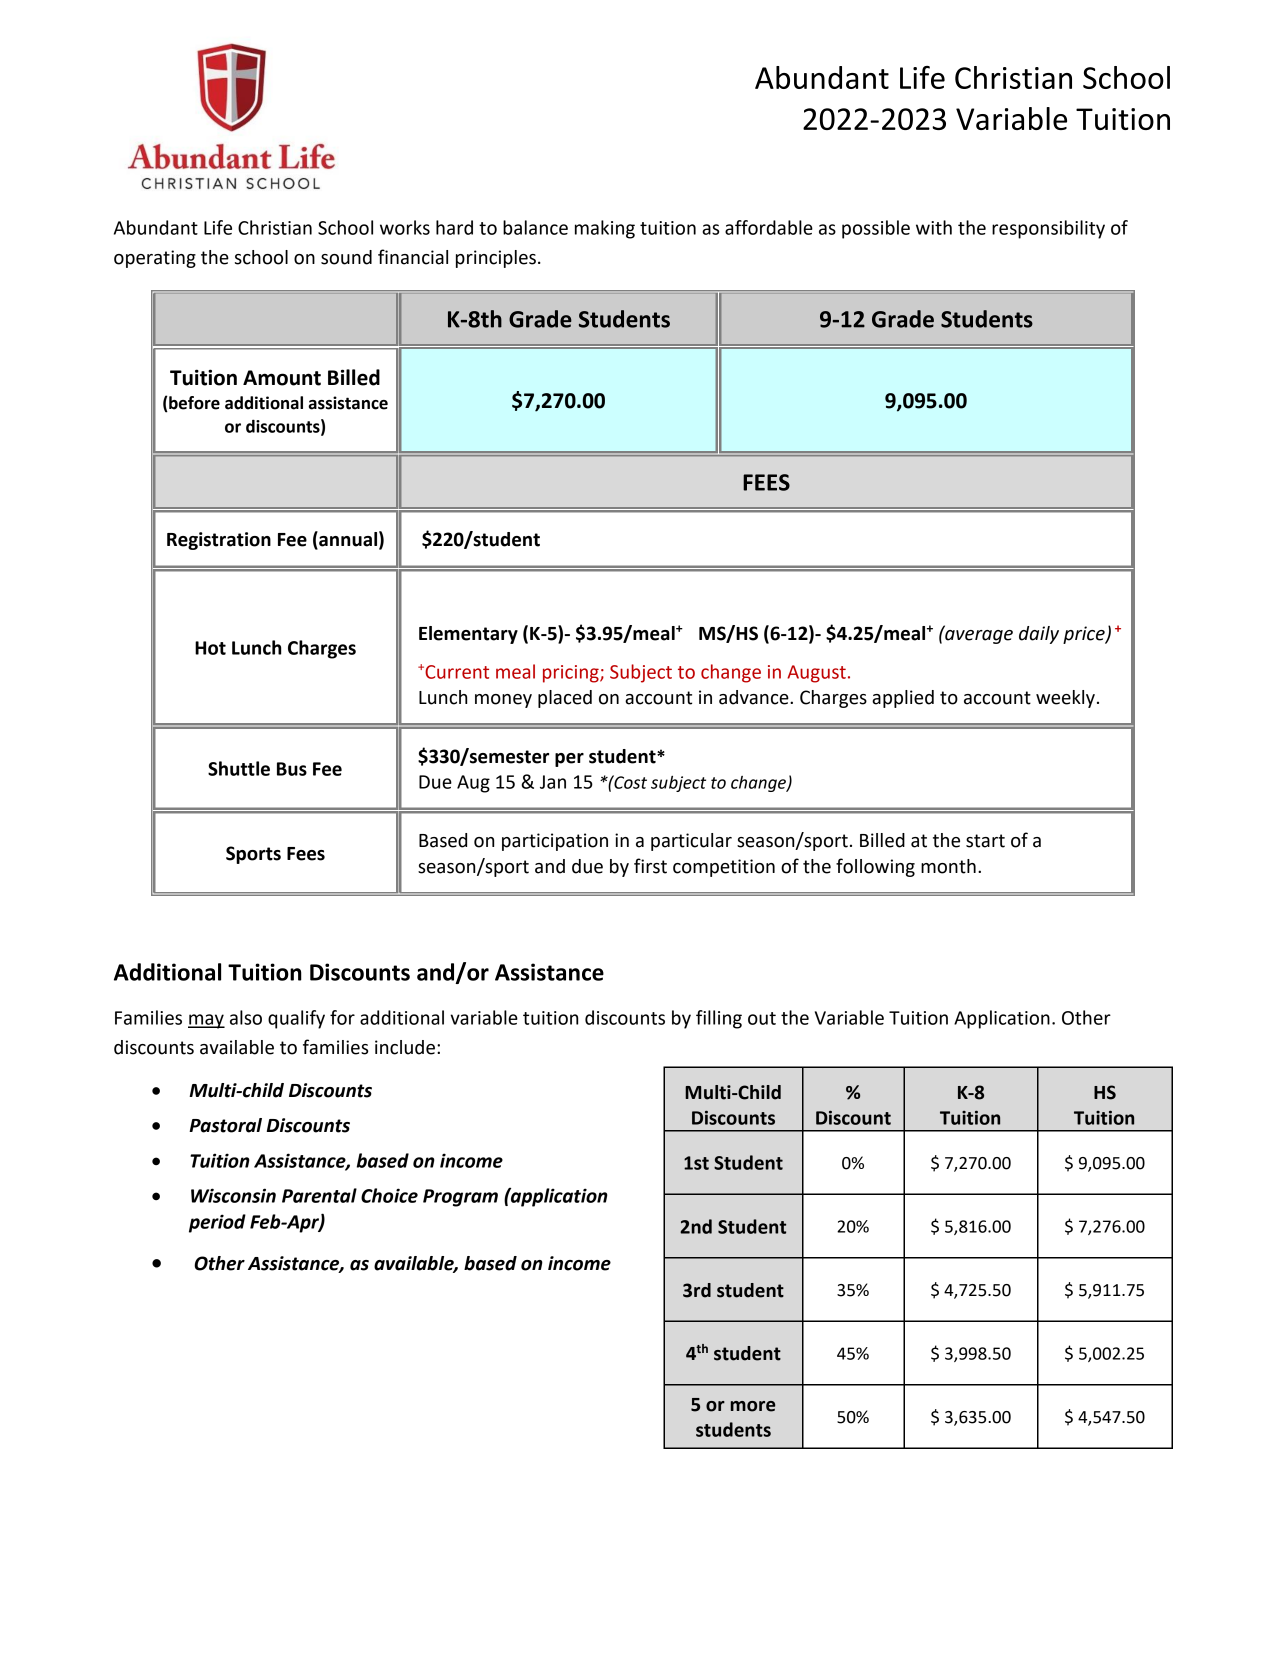 Image resolution: width=1286 pixels, height=1664 pixels. Describe the element at coordinates (210, 648) in the screenshot. I see `Hot` at that location.
